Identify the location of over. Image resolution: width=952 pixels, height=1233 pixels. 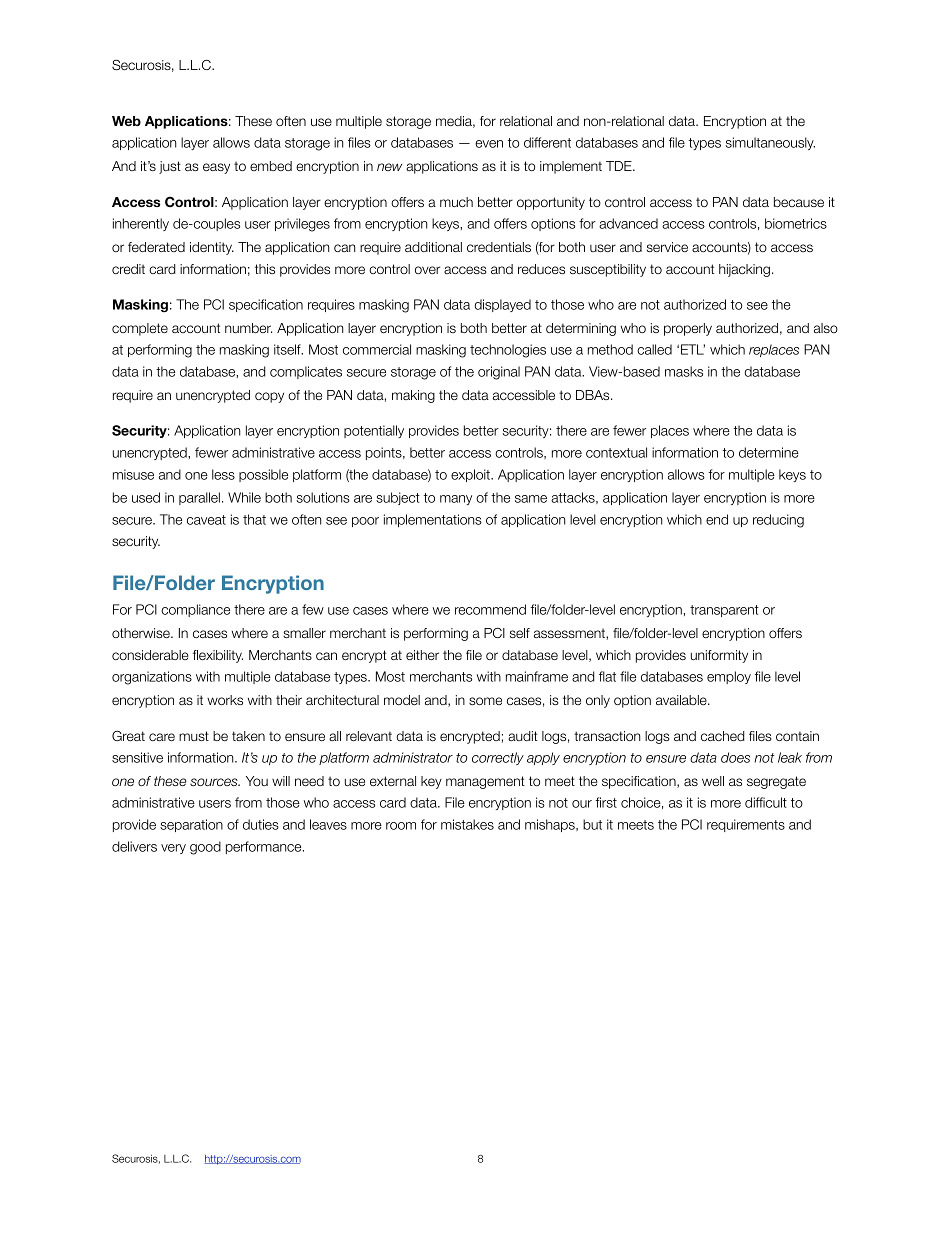
(427, 270).
